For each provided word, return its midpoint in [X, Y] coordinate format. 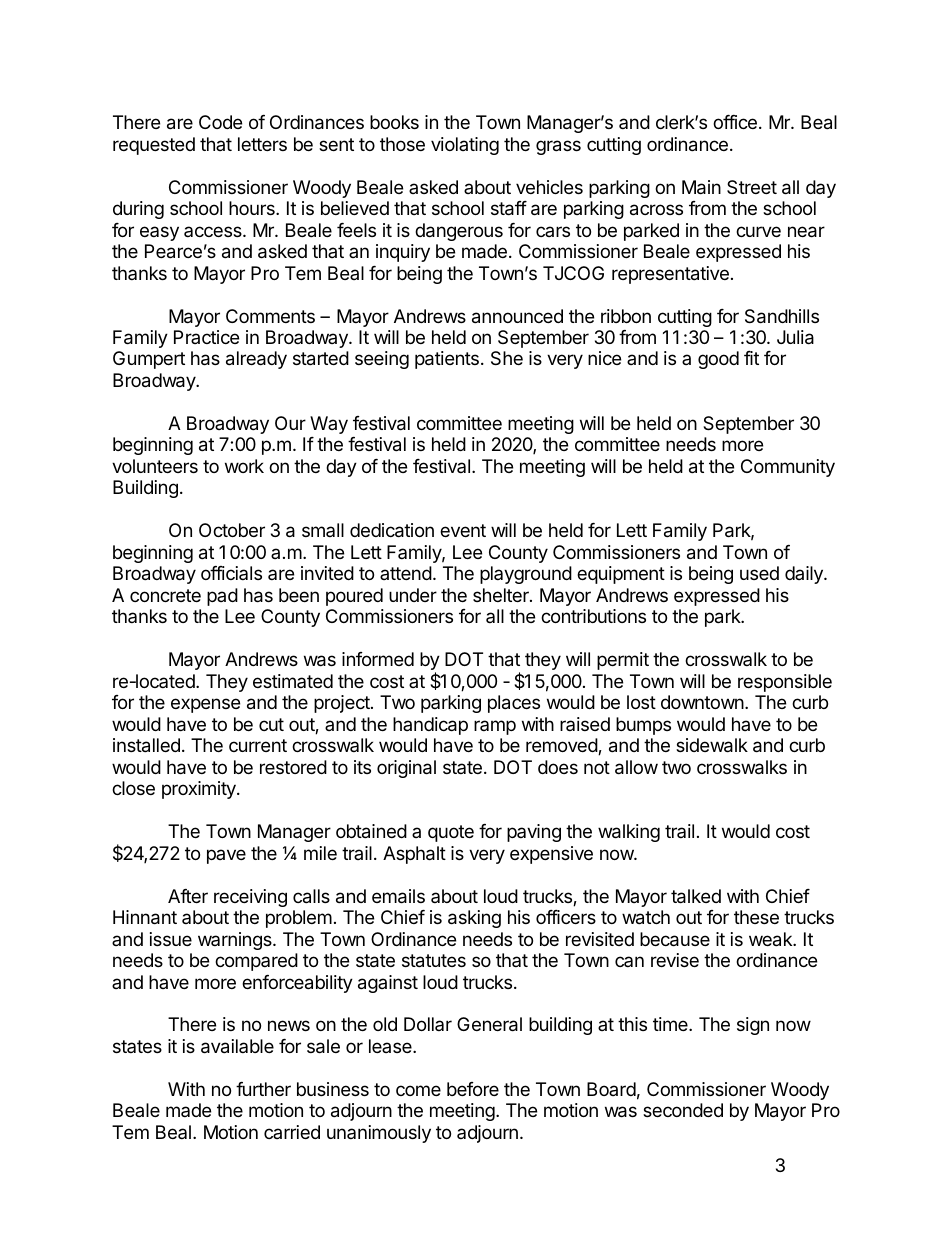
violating [465, 146]
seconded [683, 1110]
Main [701, 187]
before [473, 1089]
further [263, 1089]
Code [220, 122]
